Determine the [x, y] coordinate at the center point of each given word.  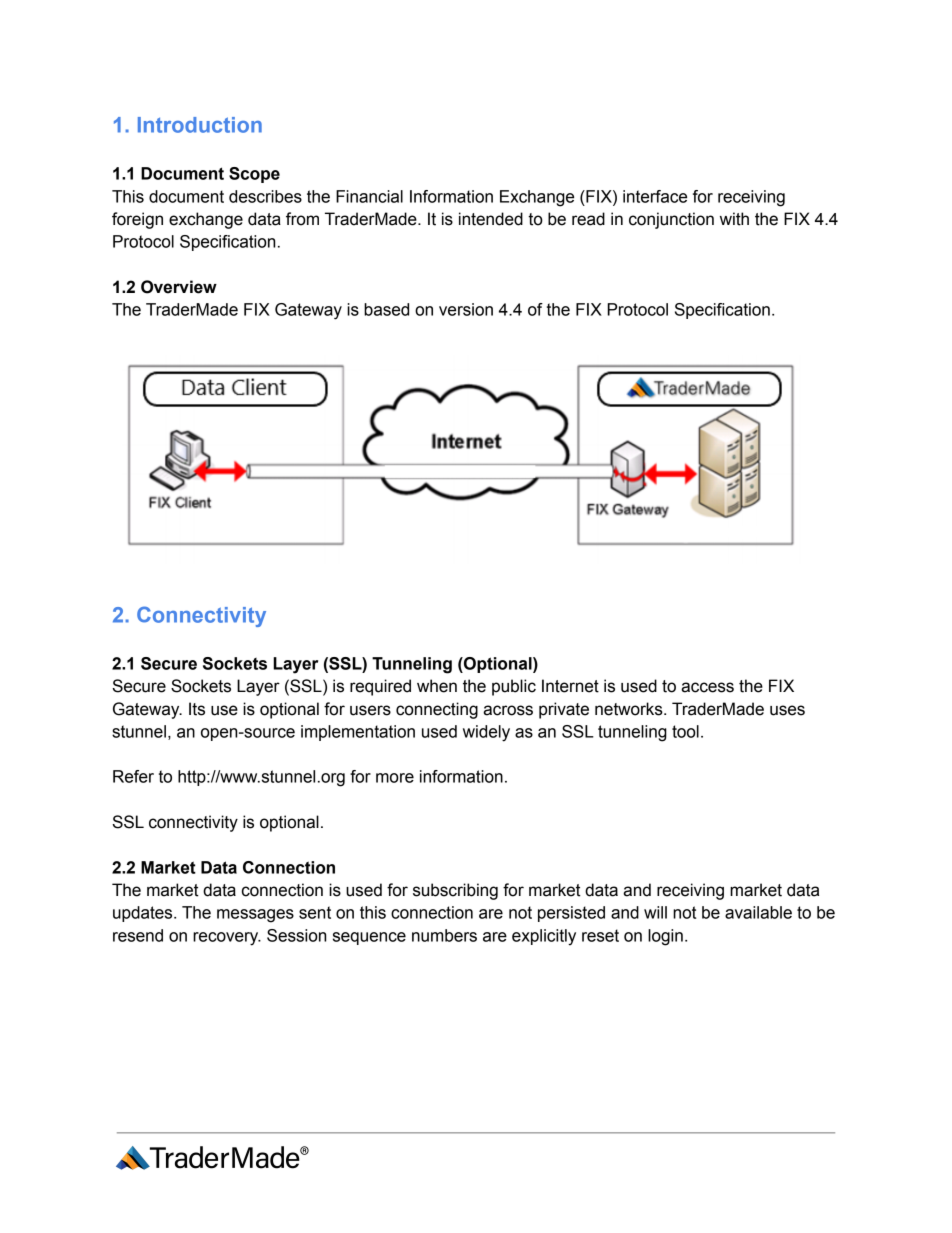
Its [197, 709]
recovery [227, 939]
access [707, 687]
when [437, 686]
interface [655, 196]
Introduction [200, 125]
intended [491, 219]
